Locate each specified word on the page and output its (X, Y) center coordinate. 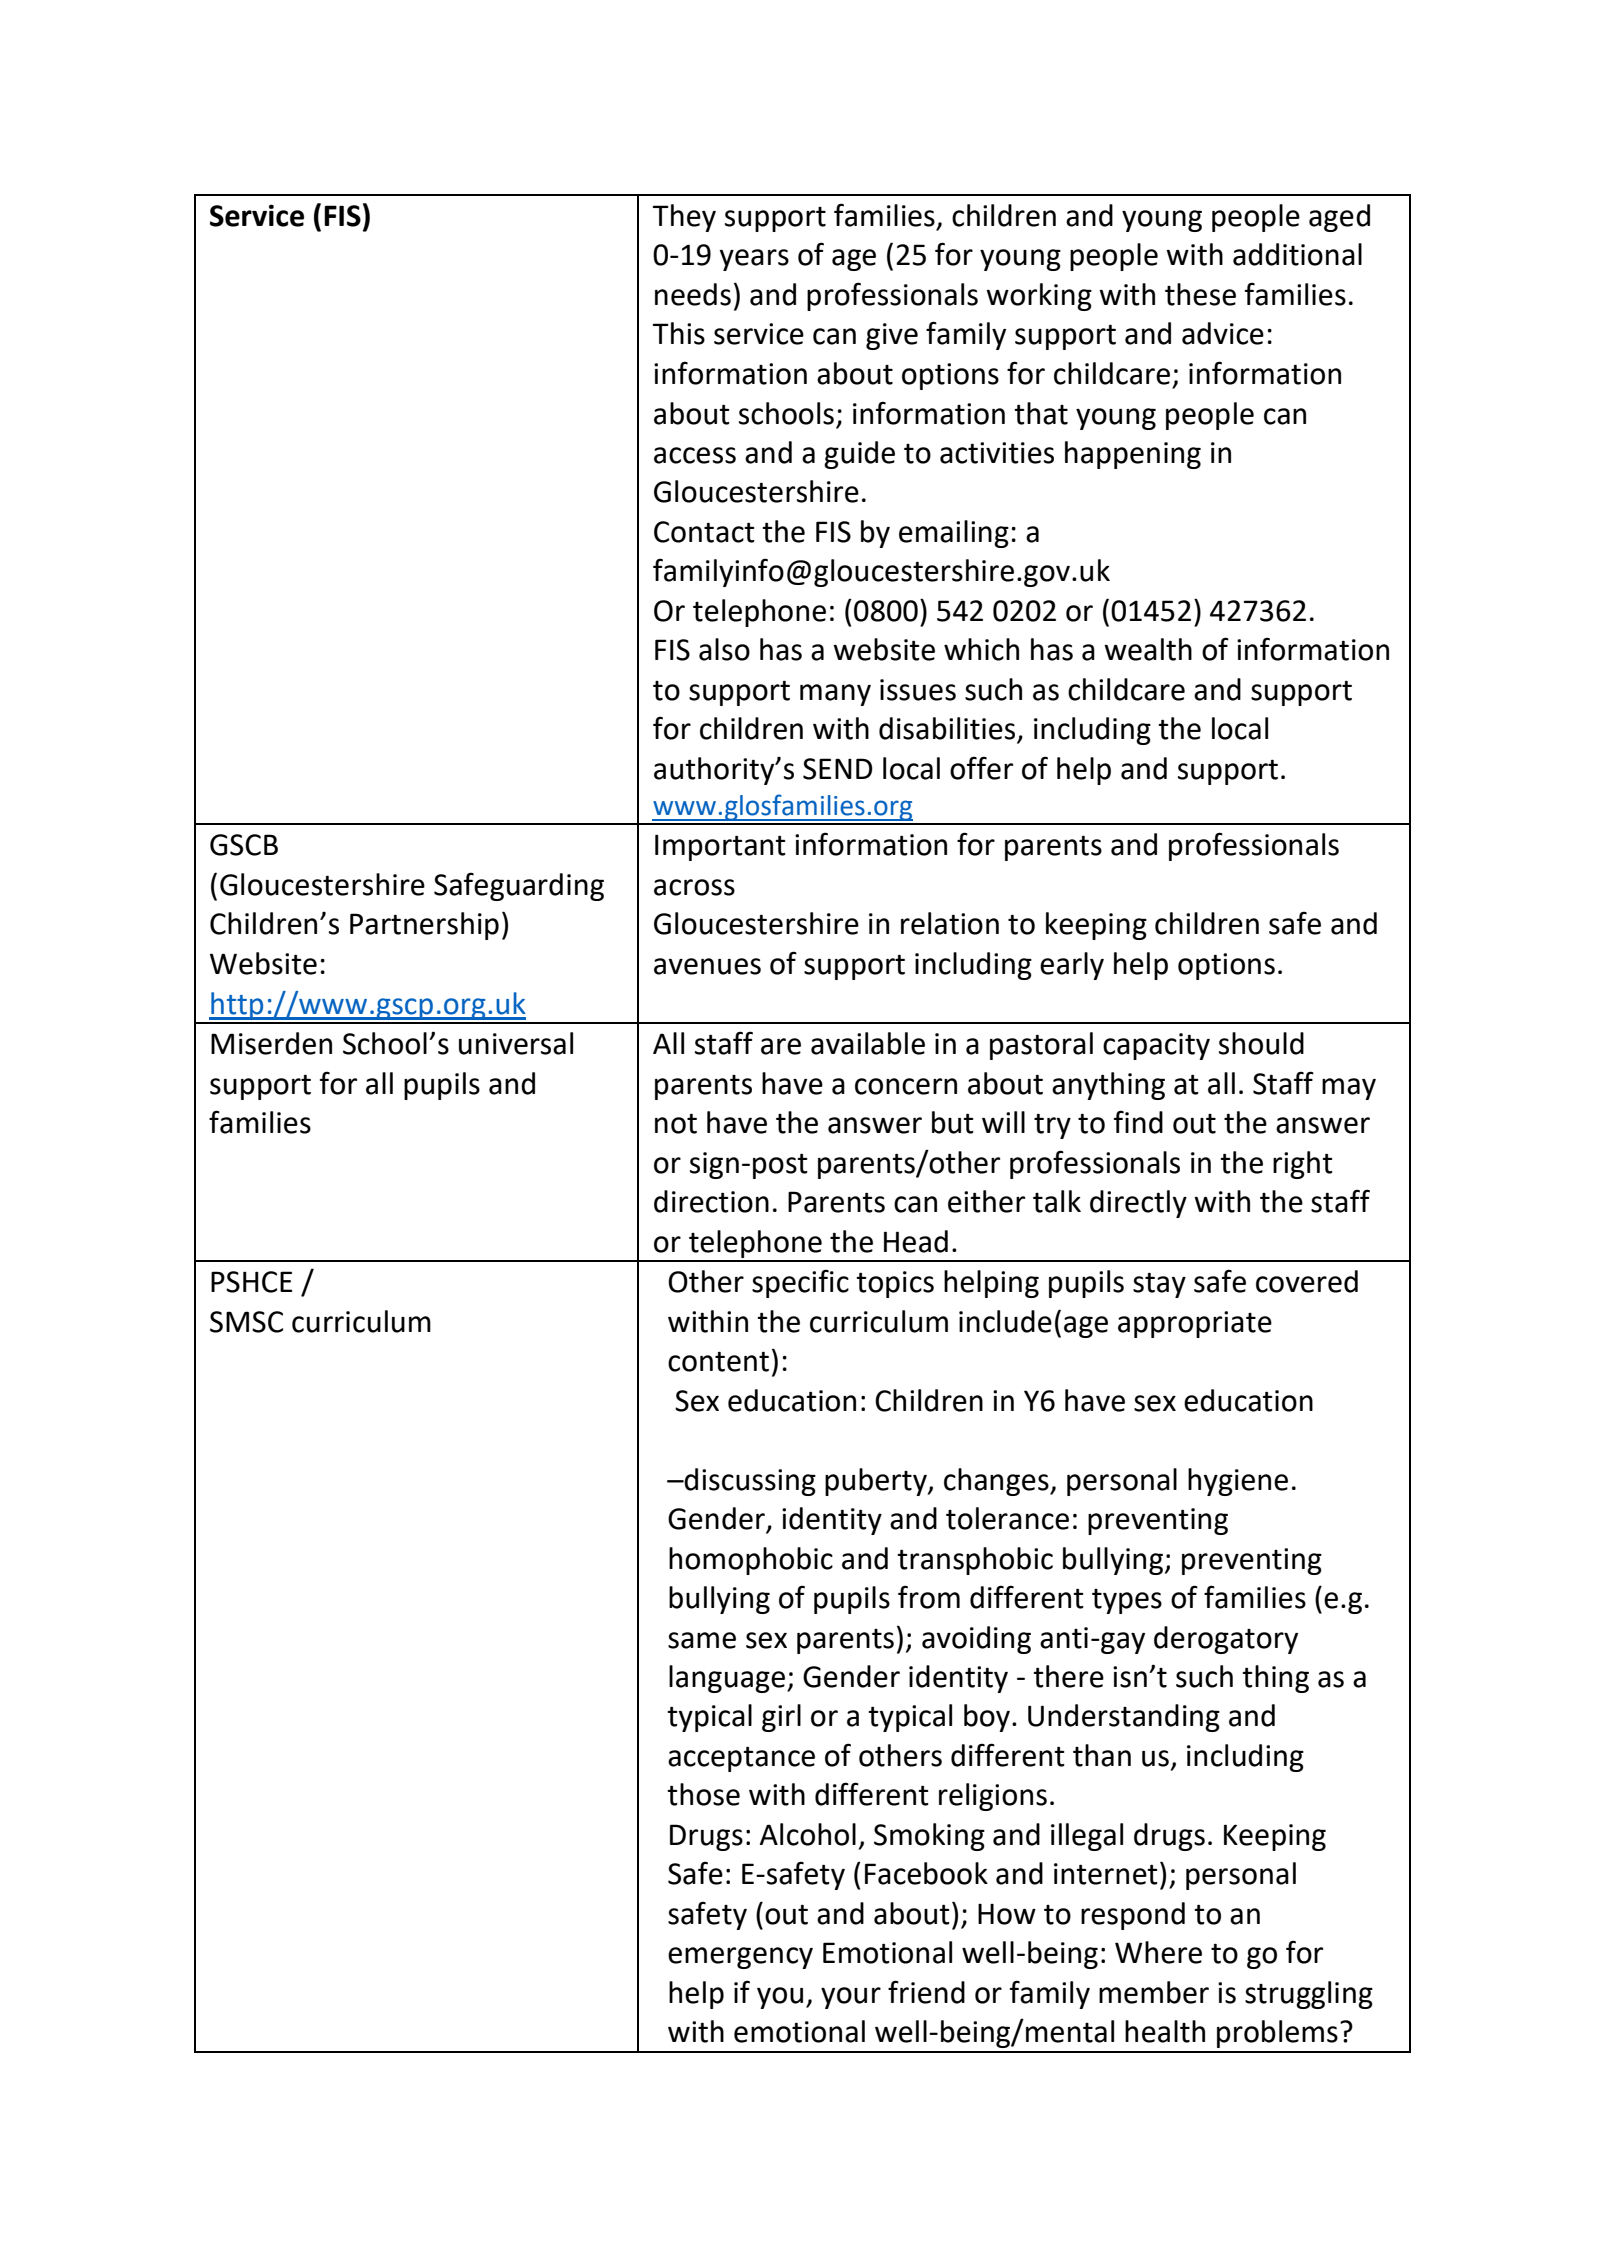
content (718, 1362)
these (1200, 294)
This (679, 333)
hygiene (1238, 1482)
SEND (838, 769)
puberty (877, 1482)
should (1261, 1043)
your (851, 1998)
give (892, 336)
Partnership (424, 926)
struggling (1309, 1995)
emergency (740, 1958)
